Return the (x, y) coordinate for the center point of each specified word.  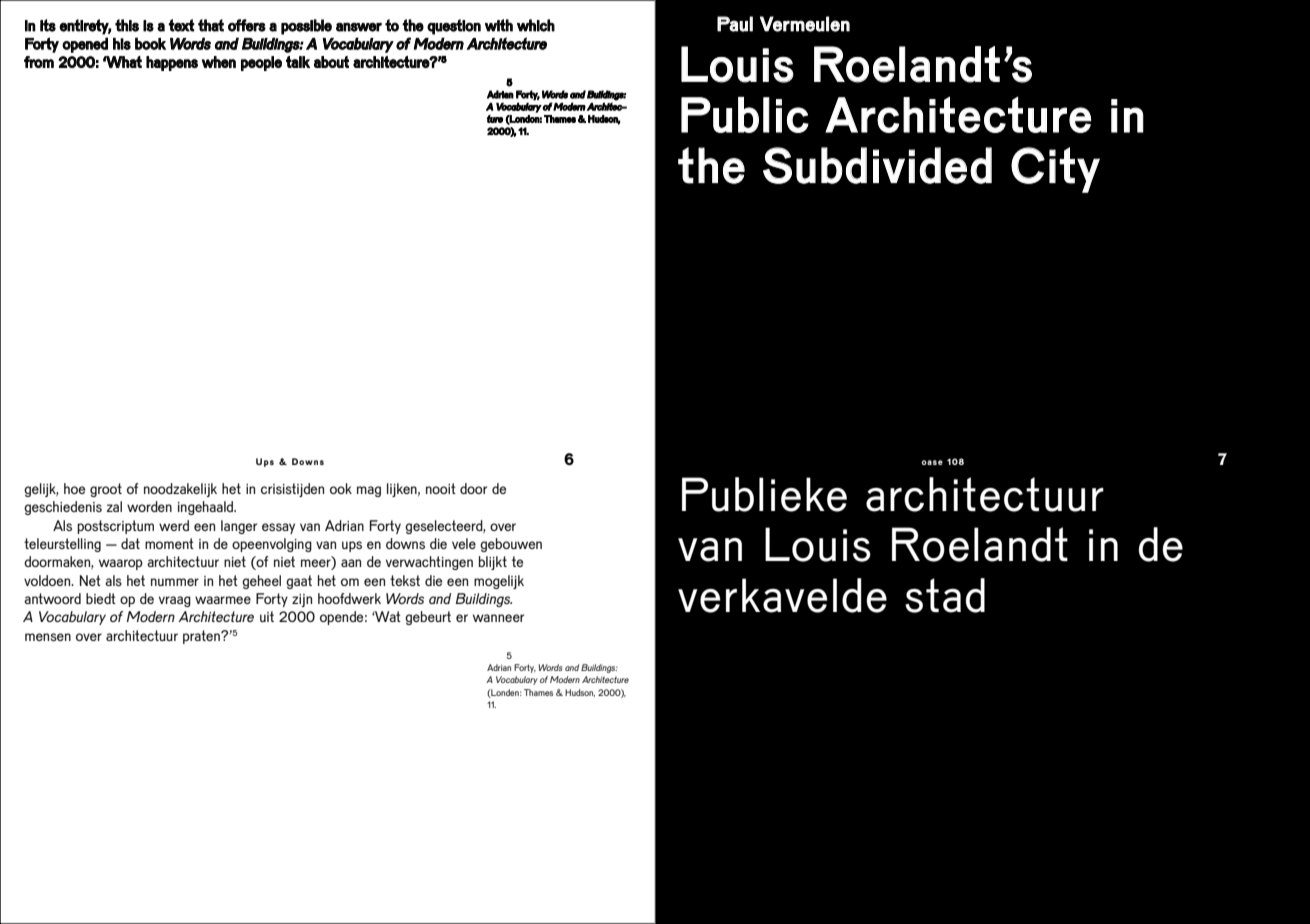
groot (106, 490)
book (150, 43)
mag (369, 491)
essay (278, 528)
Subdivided (877, 165)
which (536, 25)
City (1055, 170)
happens (172, 63)
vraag (175, 601)
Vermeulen (805, 24)
